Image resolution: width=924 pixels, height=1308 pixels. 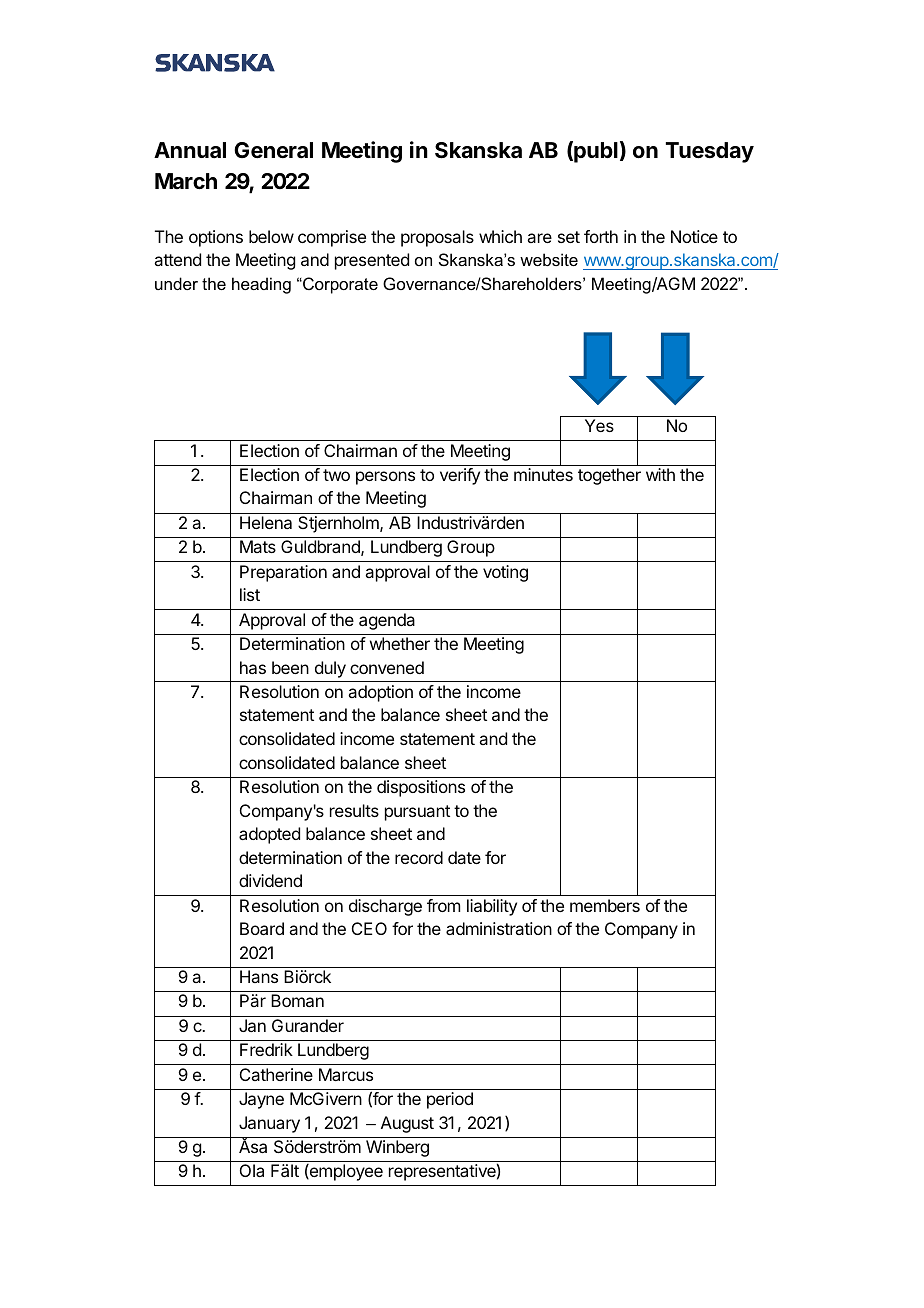 I want to click on period, so click(x=450, y=1100).
